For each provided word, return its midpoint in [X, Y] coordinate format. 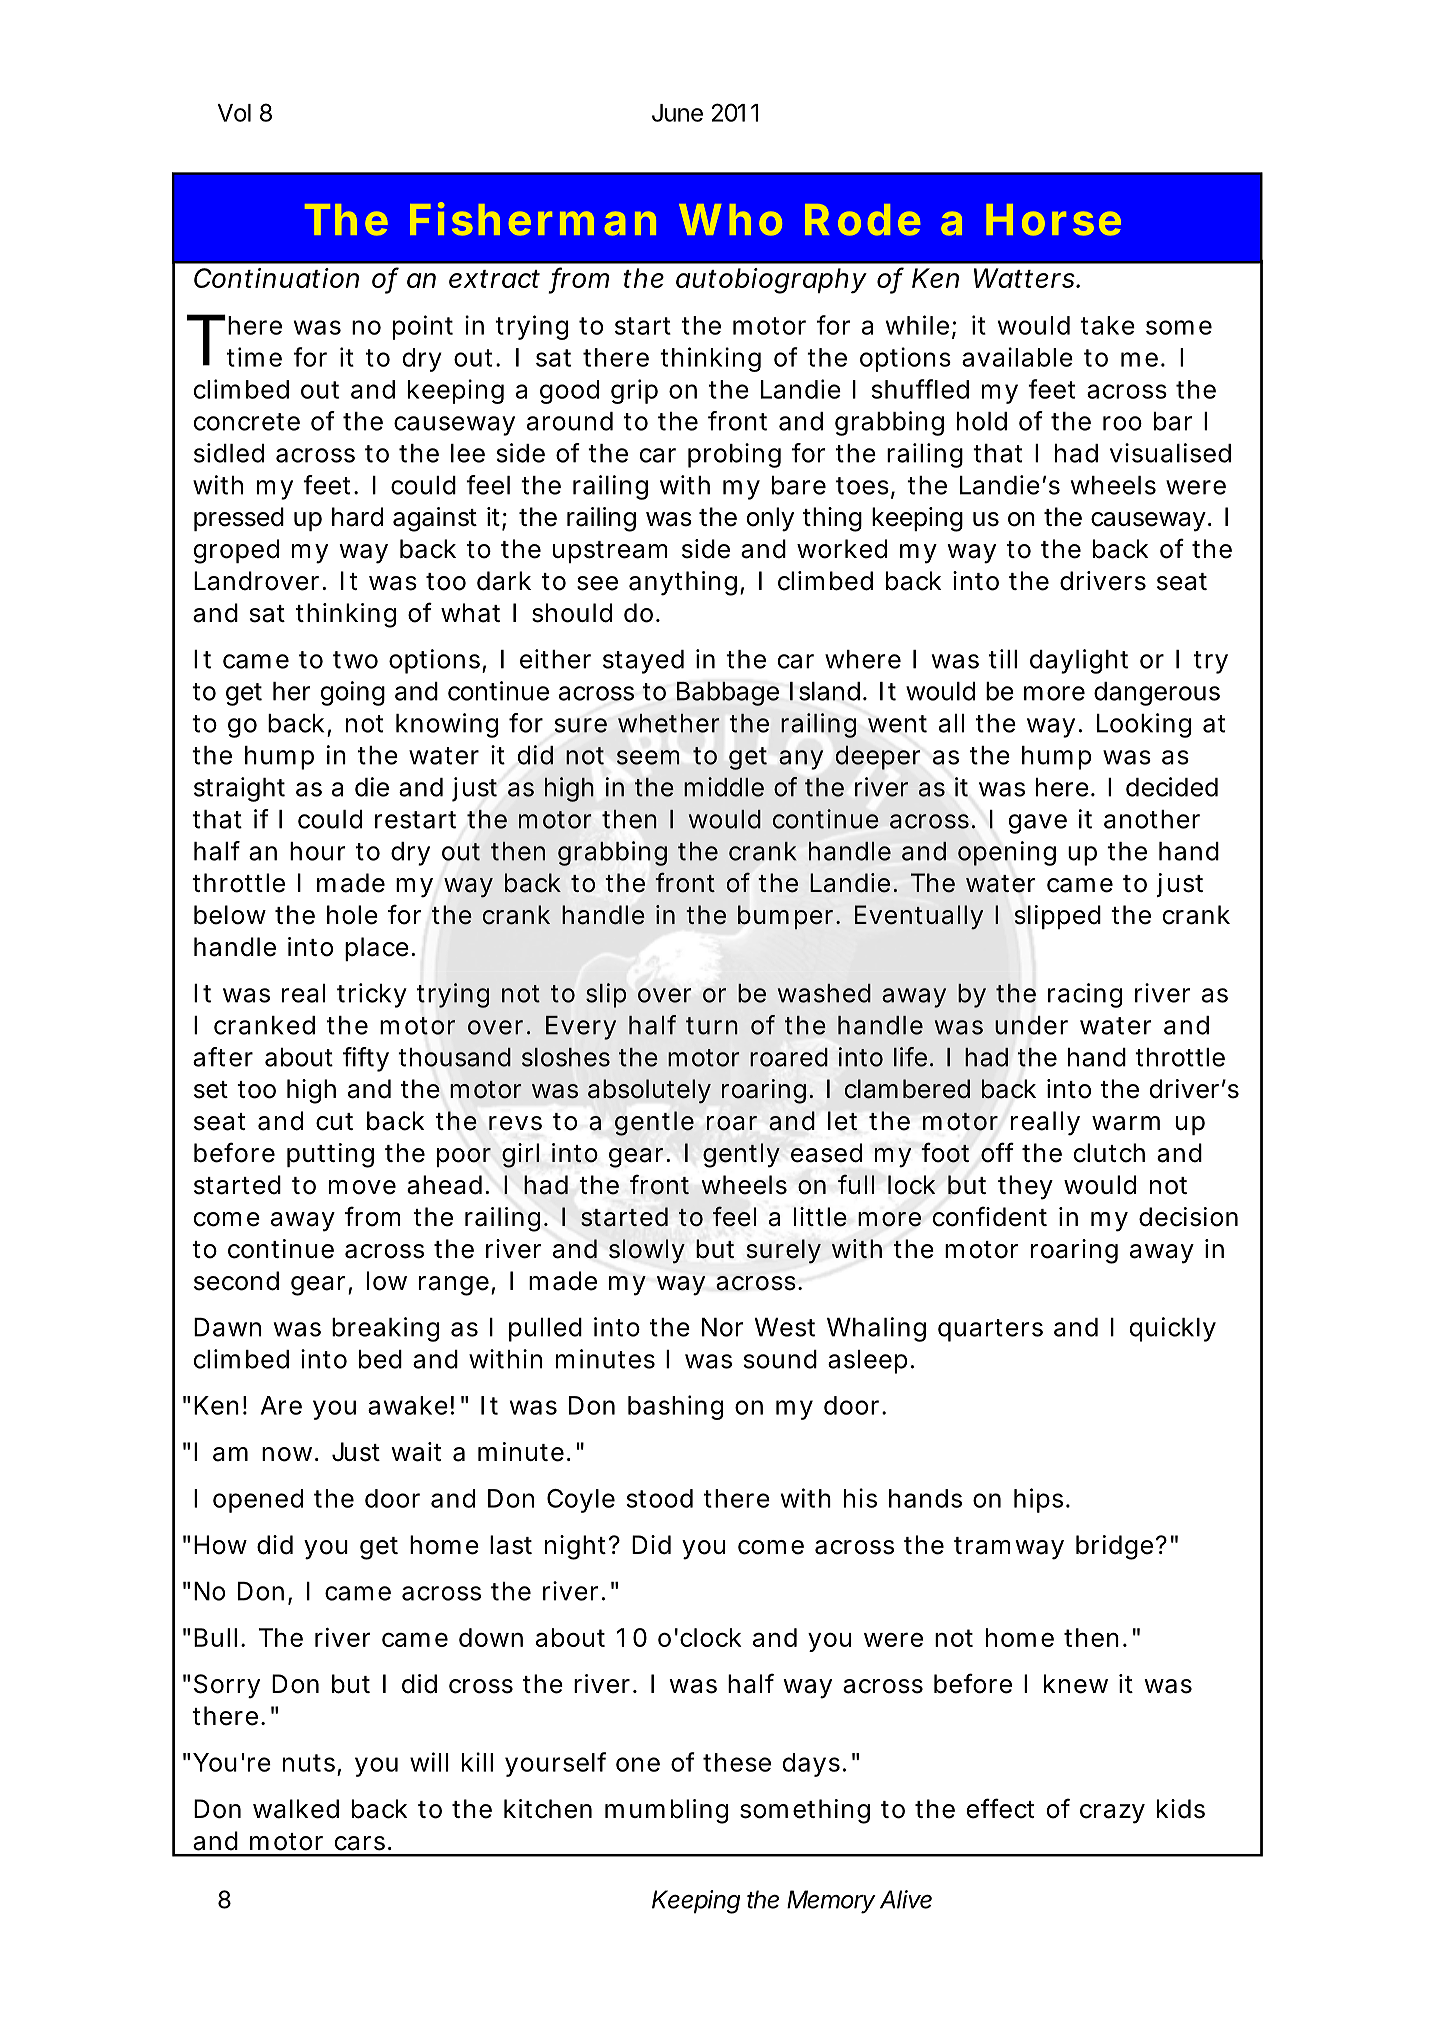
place [380, 949]
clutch [1109, 1153]
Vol [234, 113]
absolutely [649, 1091]
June [677, 113]
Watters [1027, 278]
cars [363, 1843]
